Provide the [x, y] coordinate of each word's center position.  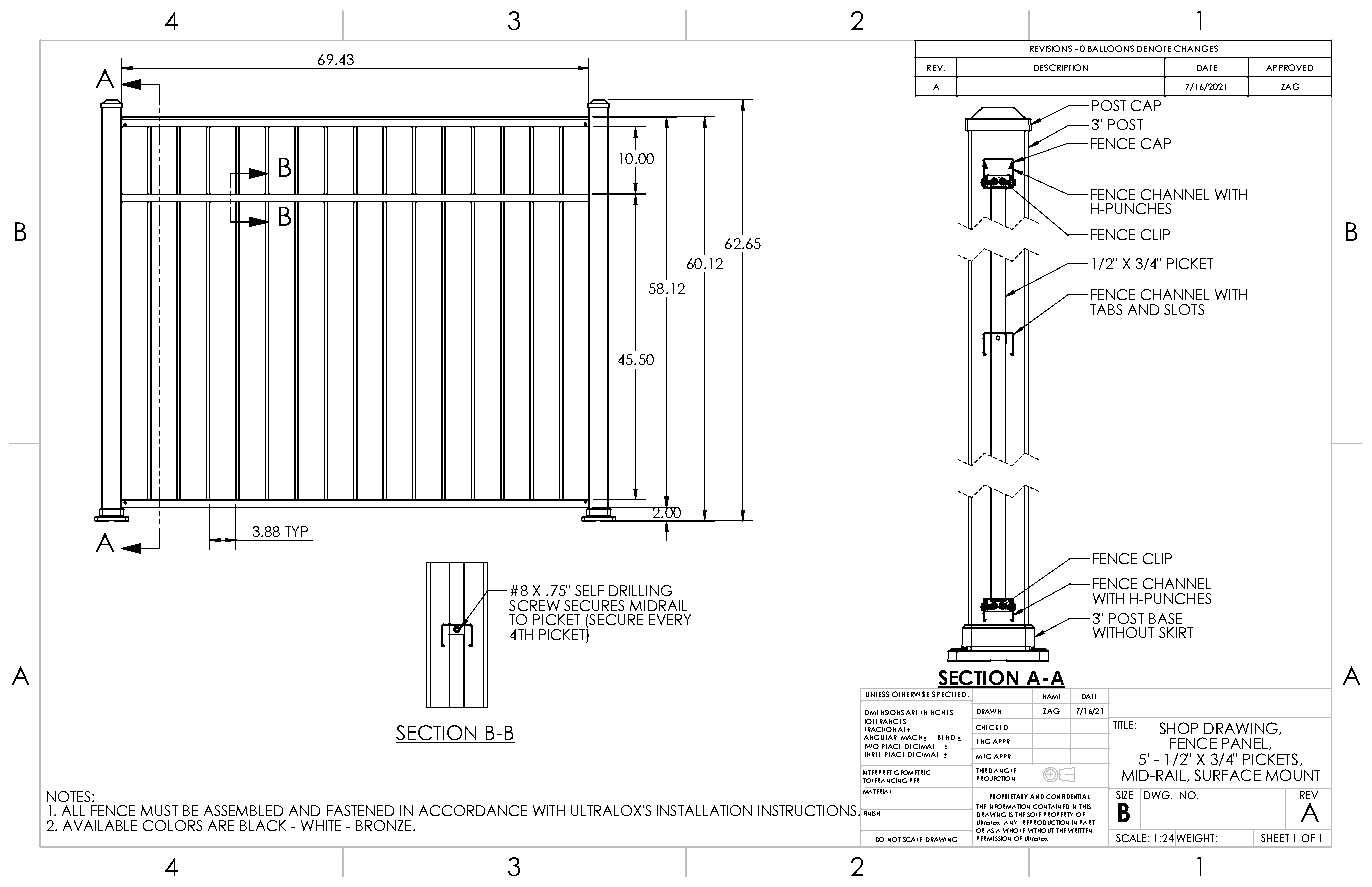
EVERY [670, 619]
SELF [589, 590]
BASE [1165, 618]
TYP [296, 531]
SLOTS [1184, 309]
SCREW [534, 605]
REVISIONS [1051, 48]
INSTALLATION [704, 810]
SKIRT [1176, 632]
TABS [1106, 309]
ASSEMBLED [243, 810]
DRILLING [640, 590]
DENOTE [1154, 48]
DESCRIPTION [1061, 67]
